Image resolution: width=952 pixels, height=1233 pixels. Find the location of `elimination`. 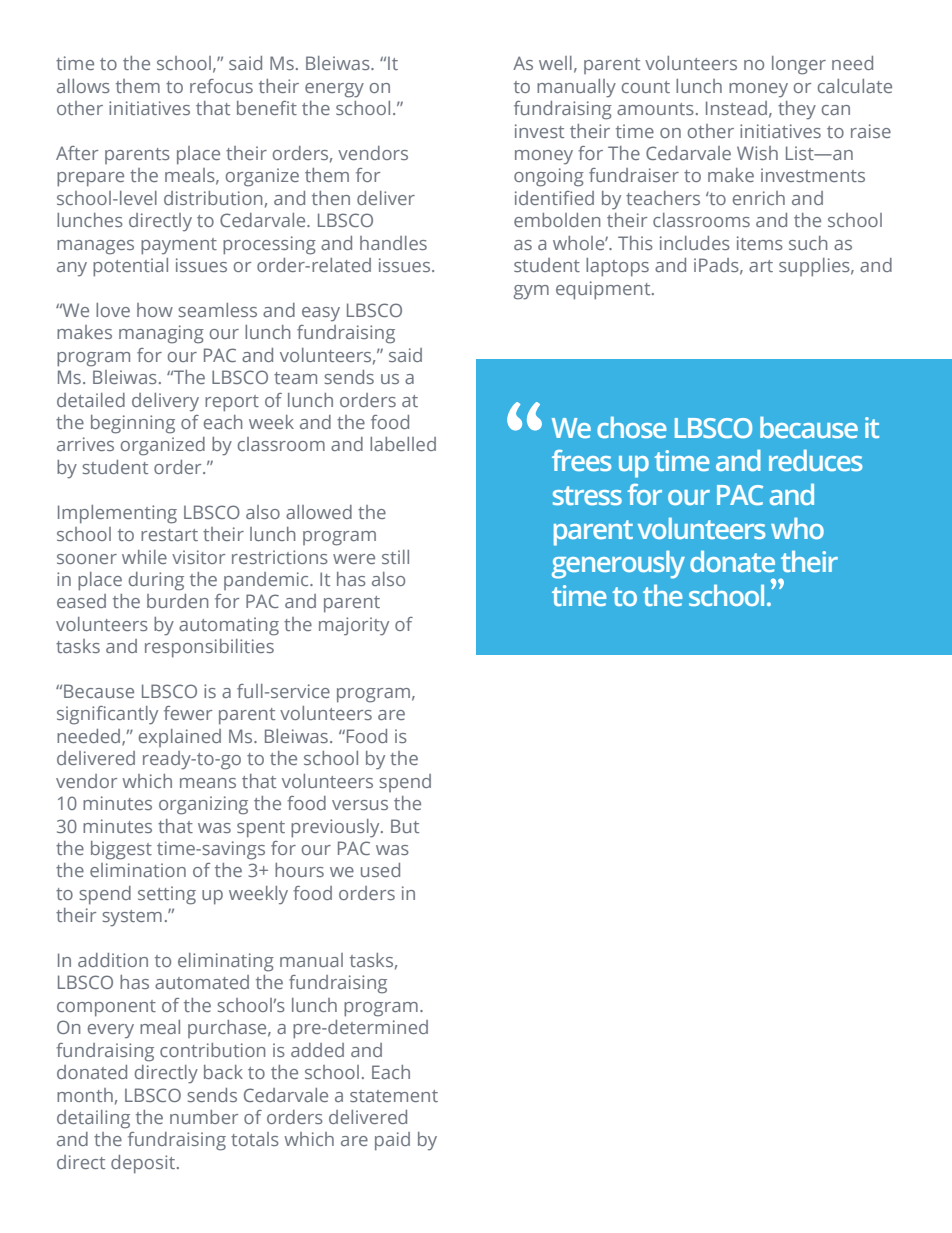

elimination is located at coordinates (138, 870).
